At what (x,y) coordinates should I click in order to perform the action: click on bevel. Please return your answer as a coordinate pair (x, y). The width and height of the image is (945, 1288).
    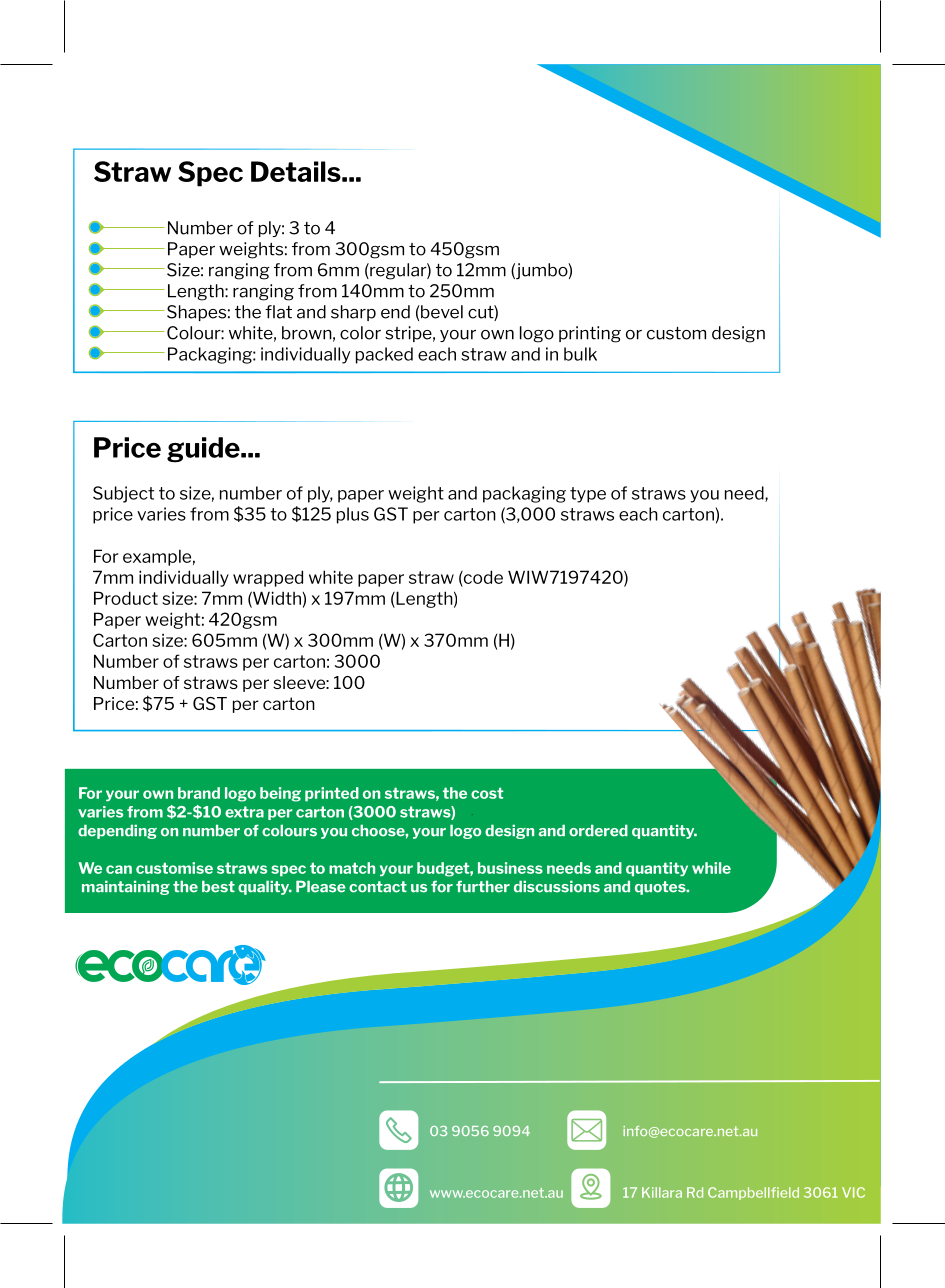
    Looking at the image, I should click on (441, 312).
